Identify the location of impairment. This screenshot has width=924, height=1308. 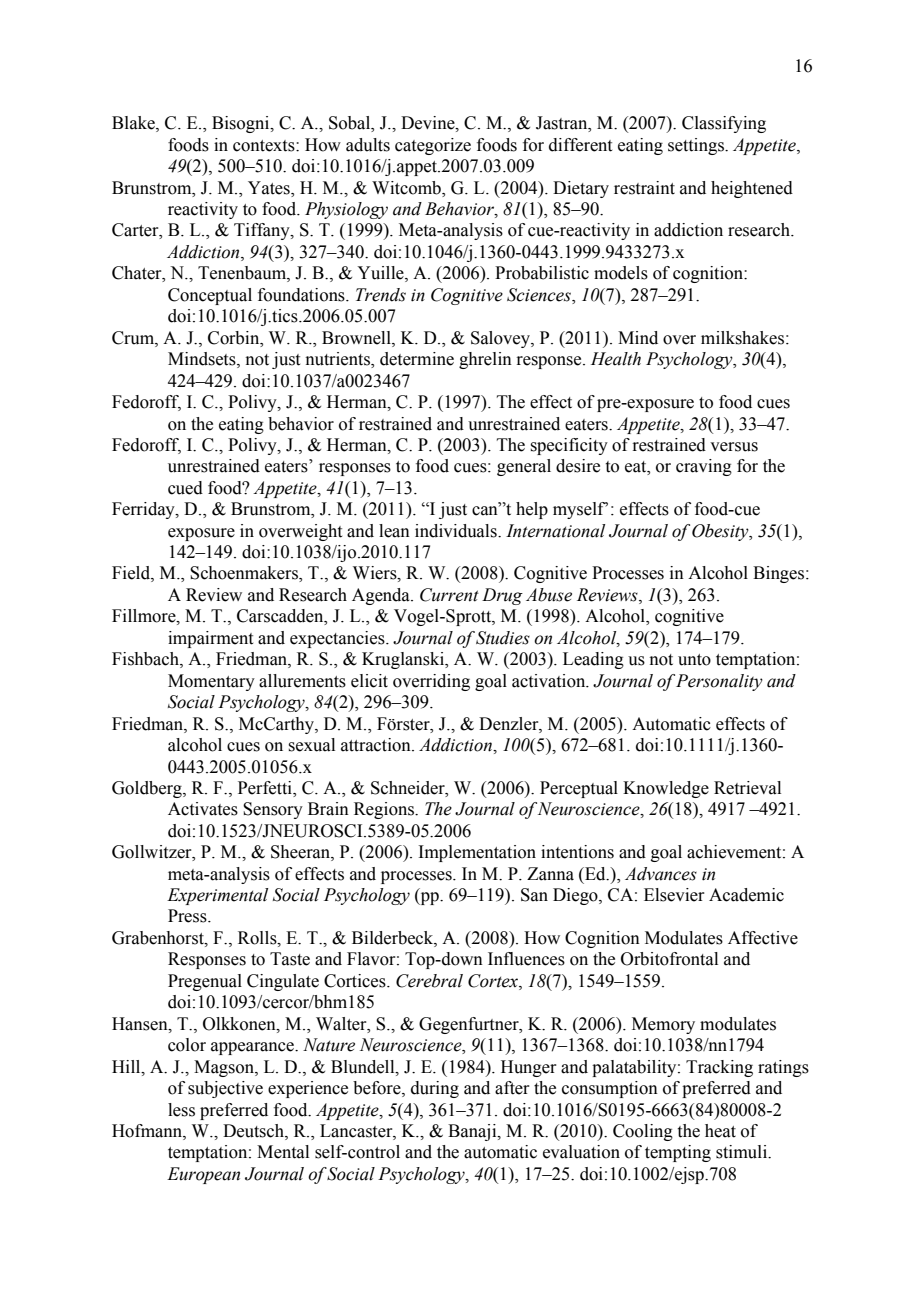
(210, 639).
